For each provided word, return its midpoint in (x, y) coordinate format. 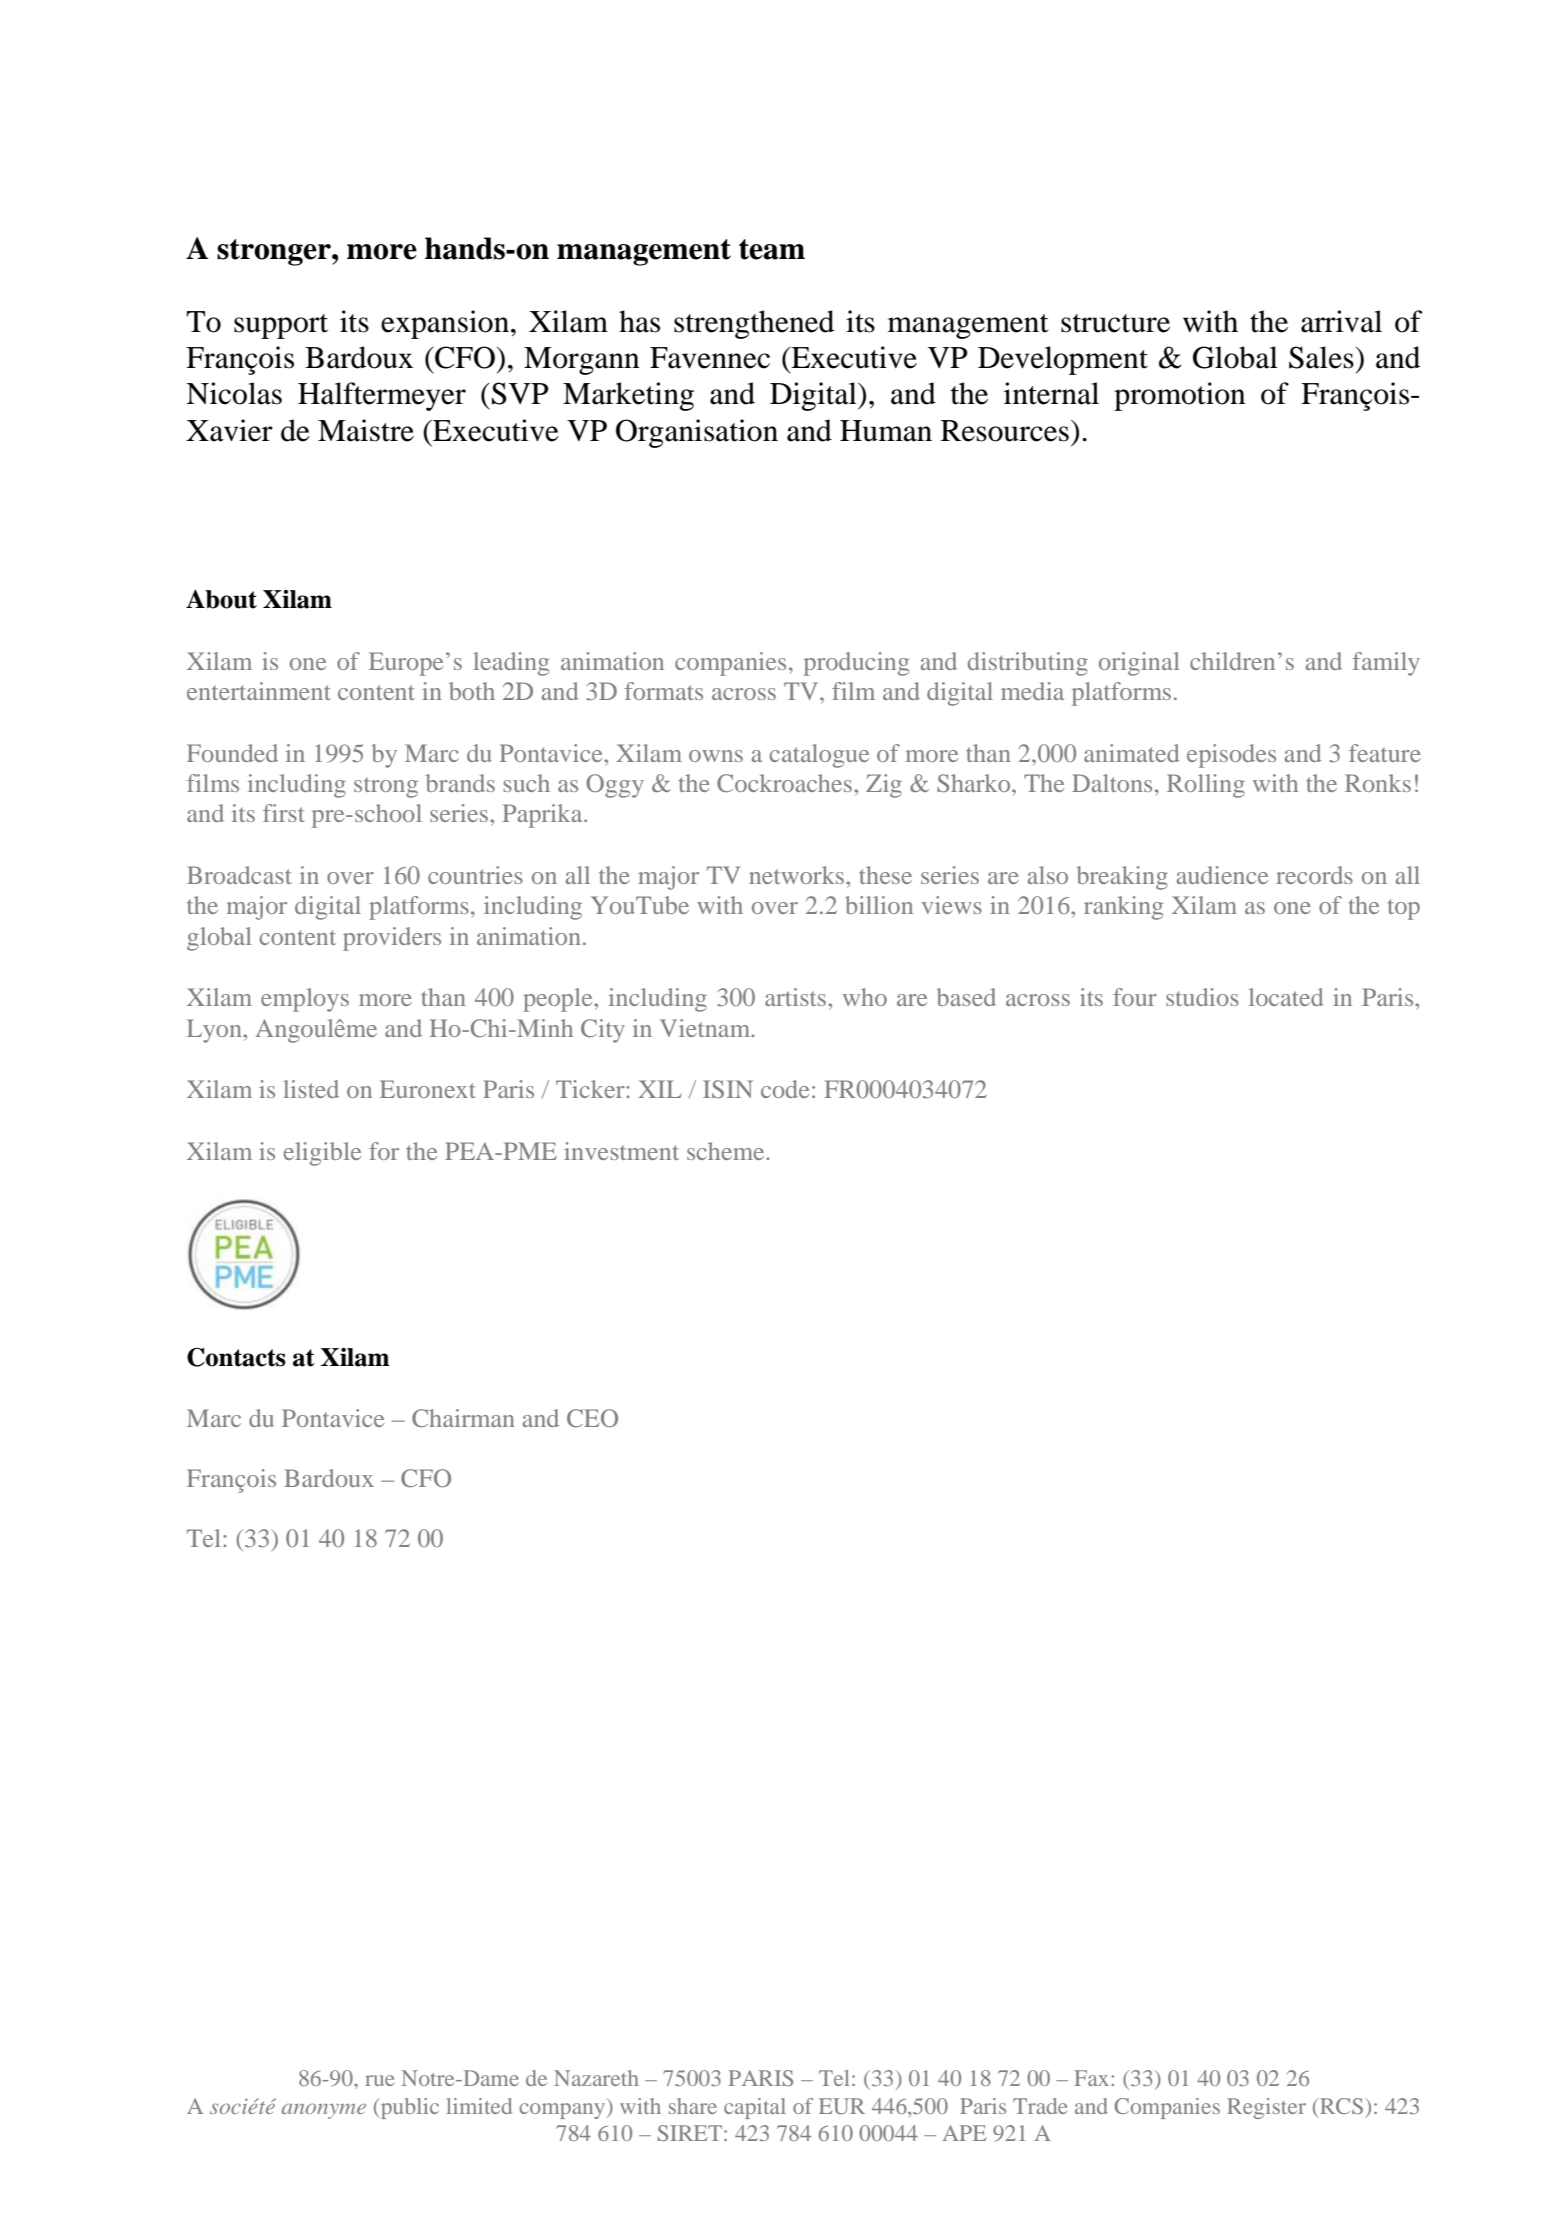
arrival (1341, 321)
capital (755, 2108)
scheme (727, 1151)
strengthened (754, 324)
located (1286, 997)
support (281, 326)
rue (380, 2080)
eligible (322, 1154)
